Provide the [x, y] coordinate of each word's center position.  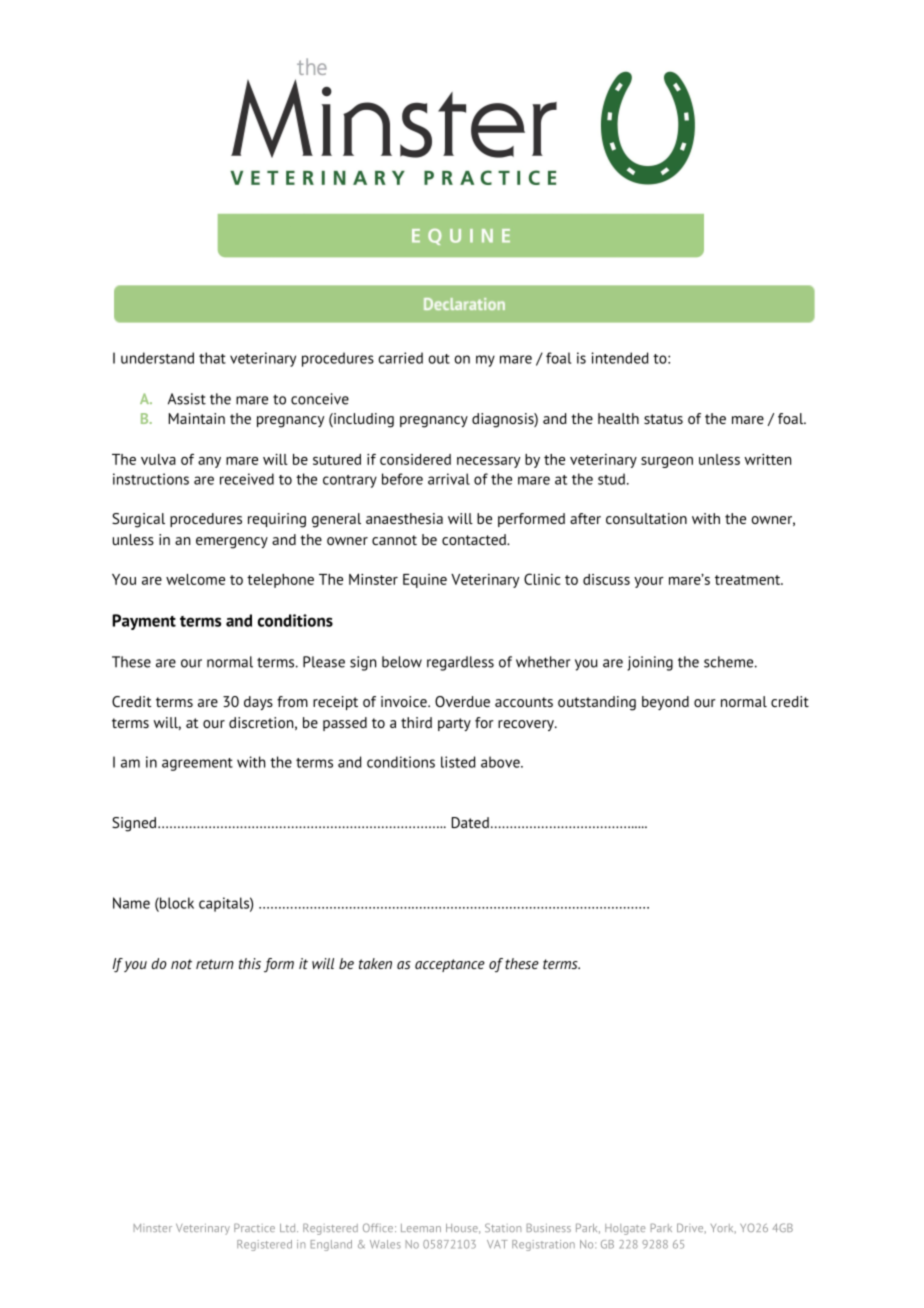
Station [503, 1227]
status [663, 419]
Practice [254, 1227]
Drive [691, 1228]
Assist [187, 399]
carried [400, 358]
